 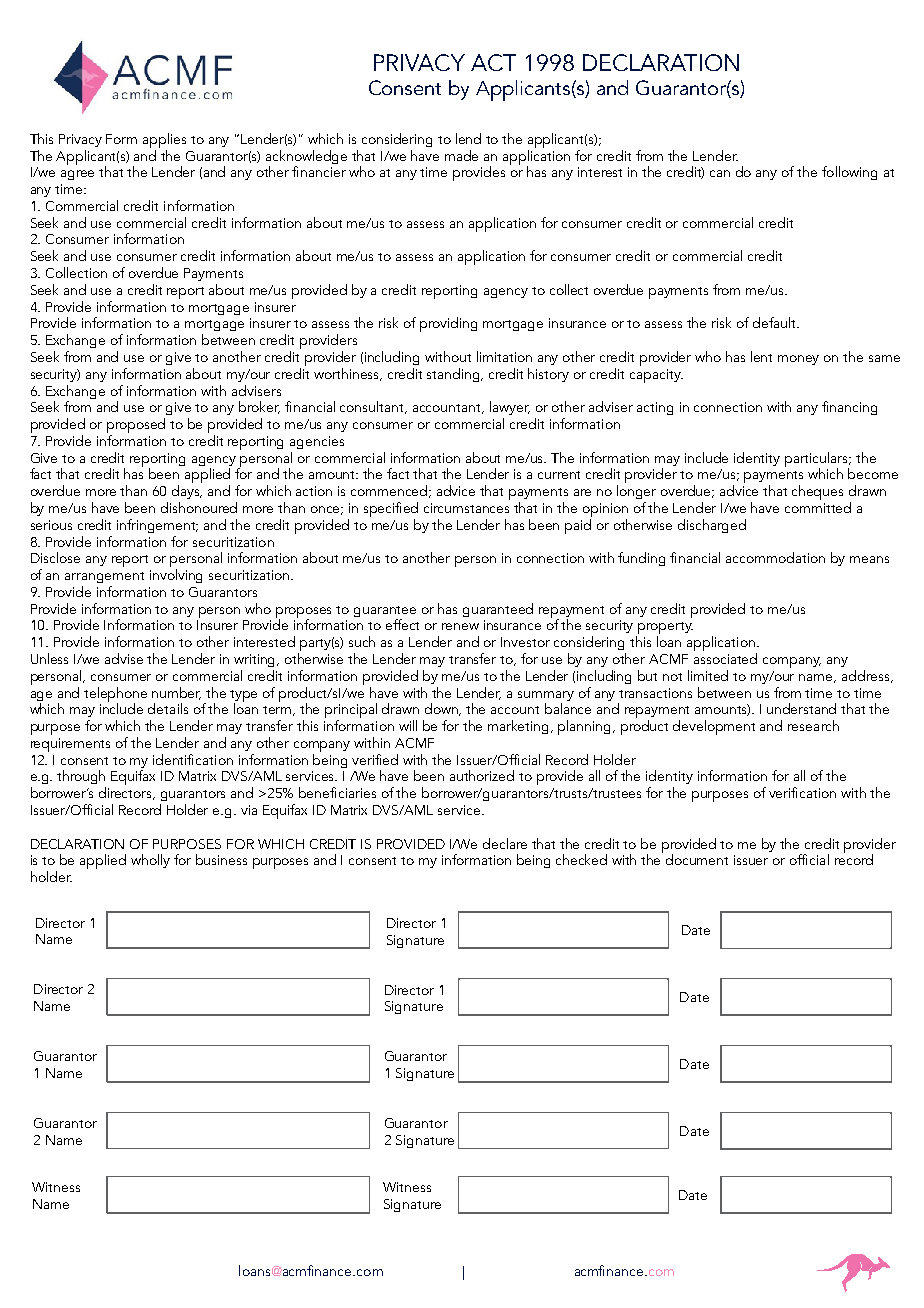 What do you see at coordinates (461, 155) in the page?
I see `made` at bounding box center [461, 155].
